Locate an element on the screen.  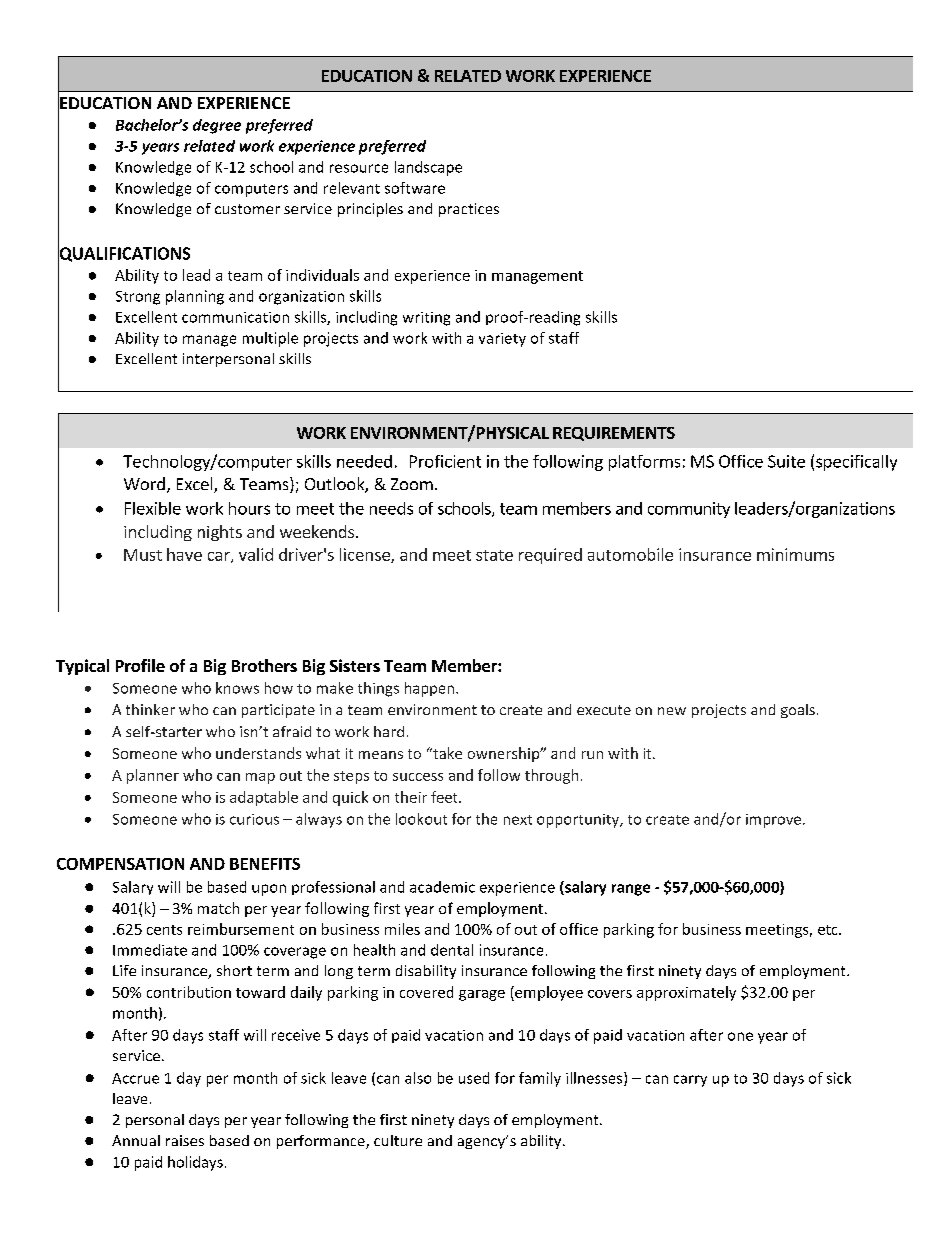
COMPENSATION is located at coordinates (120, 864).
